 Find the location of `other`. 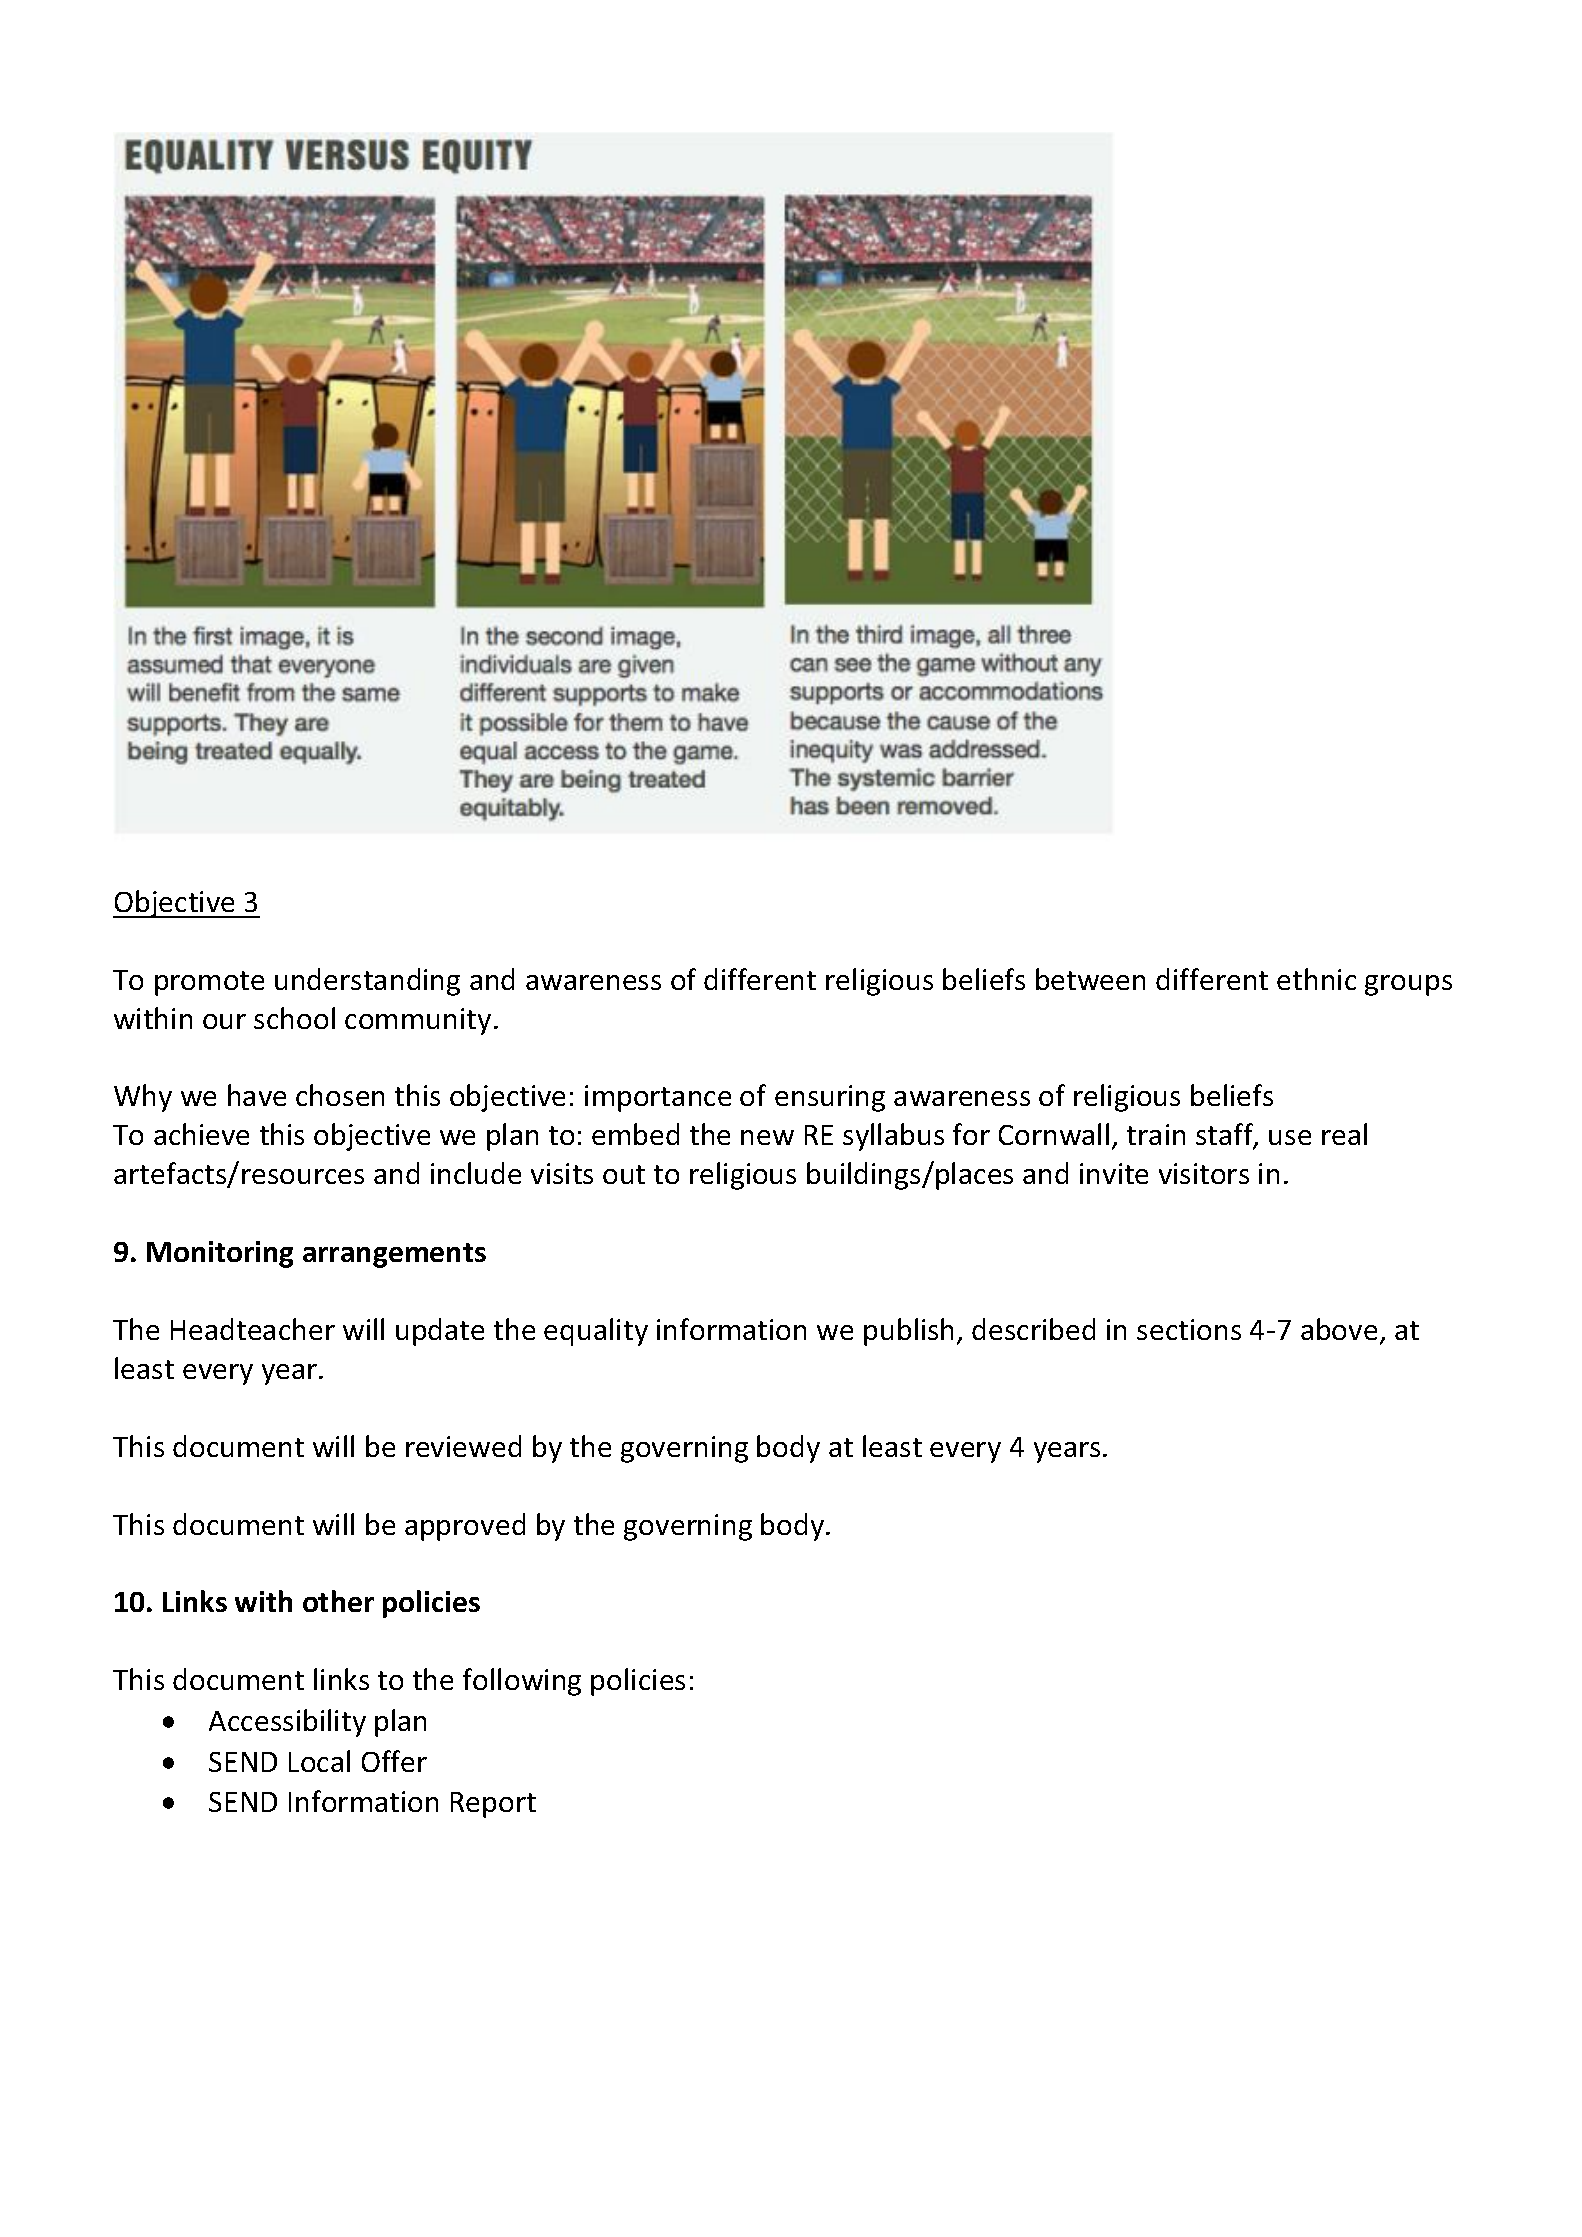

other is located at coordinates (338, 1601).
